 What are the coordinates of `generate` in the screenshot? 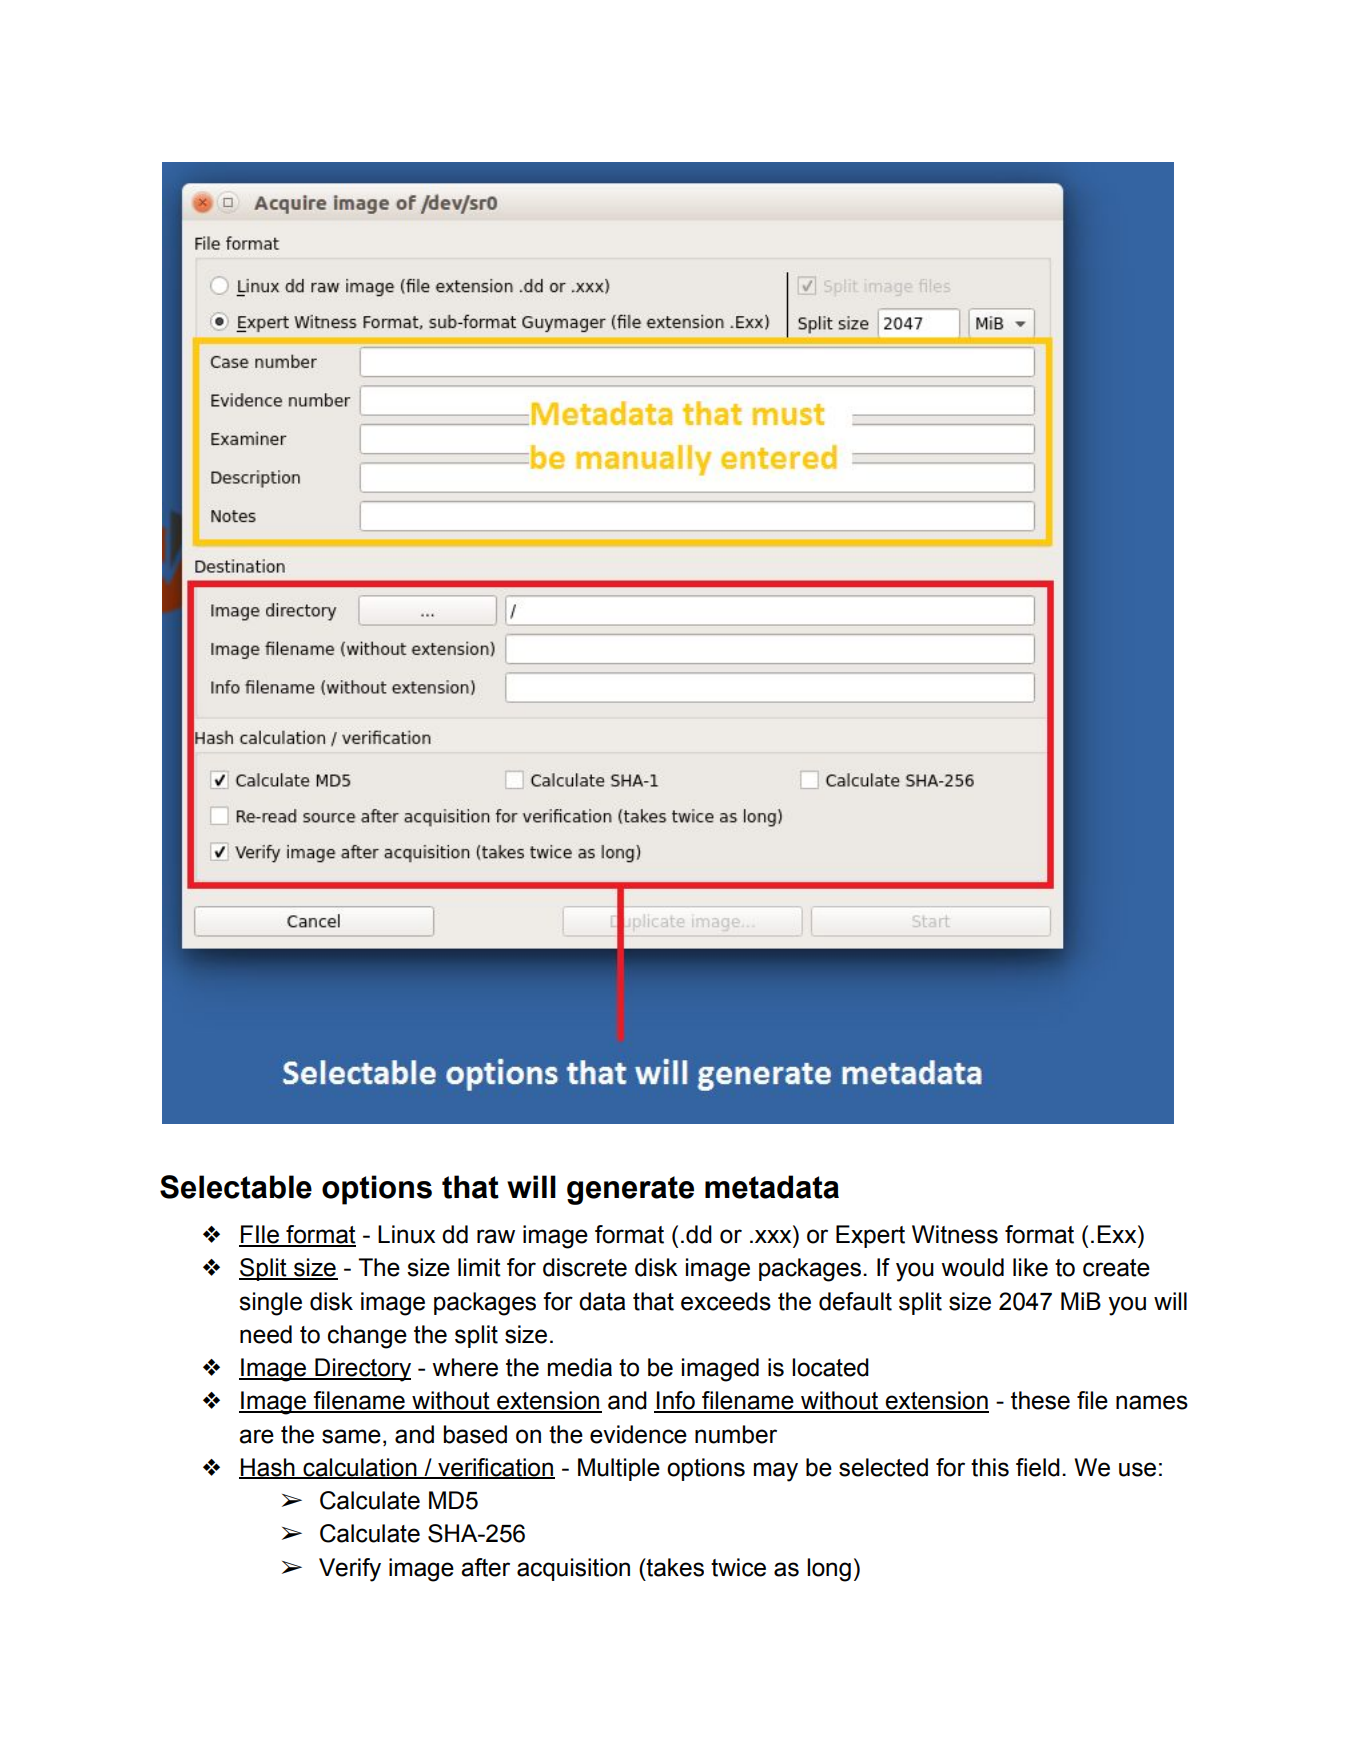 It's located at (630, 1190).
